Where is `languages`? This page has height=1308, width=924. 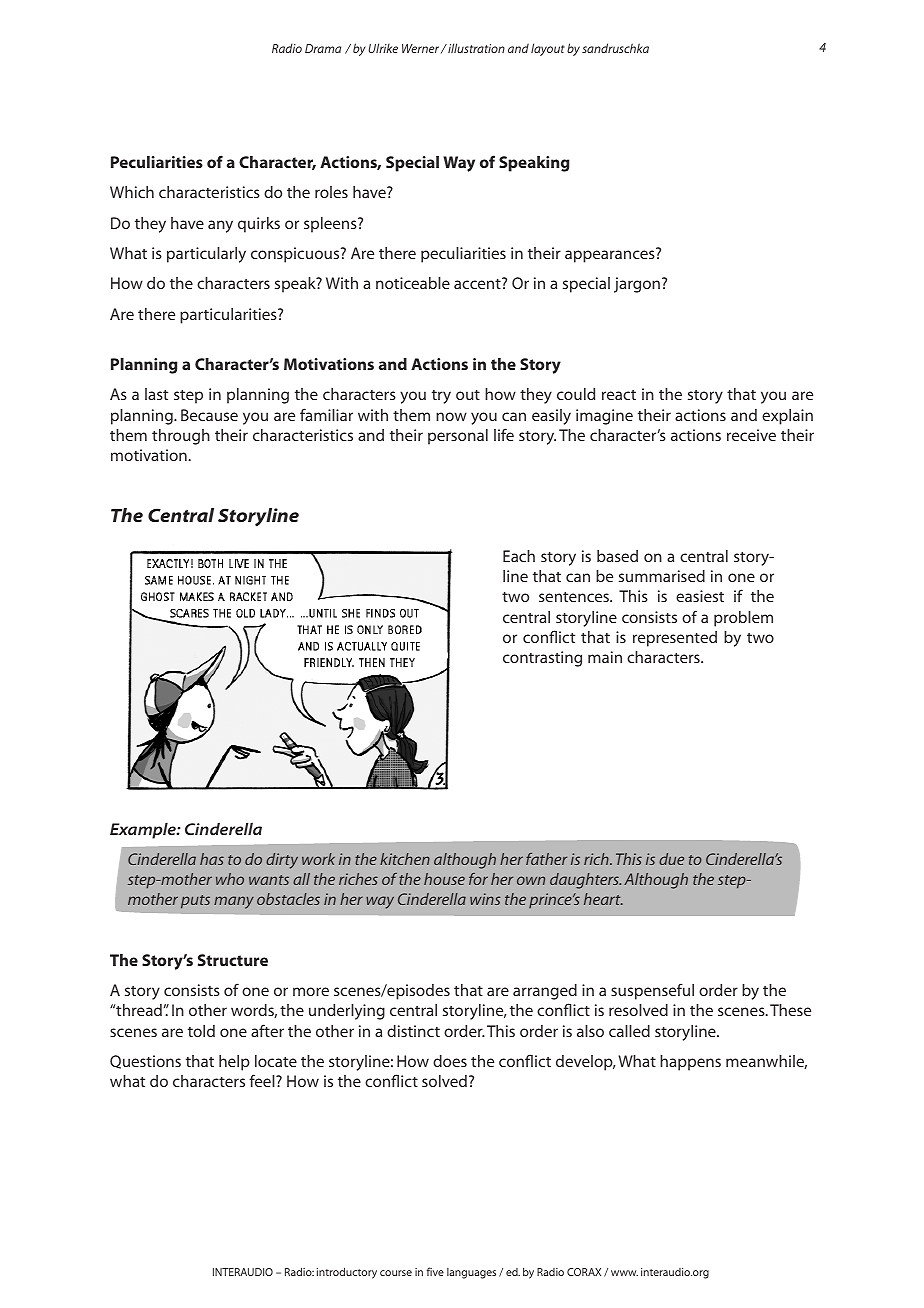 languages is located at coordinates (471, 1273).
